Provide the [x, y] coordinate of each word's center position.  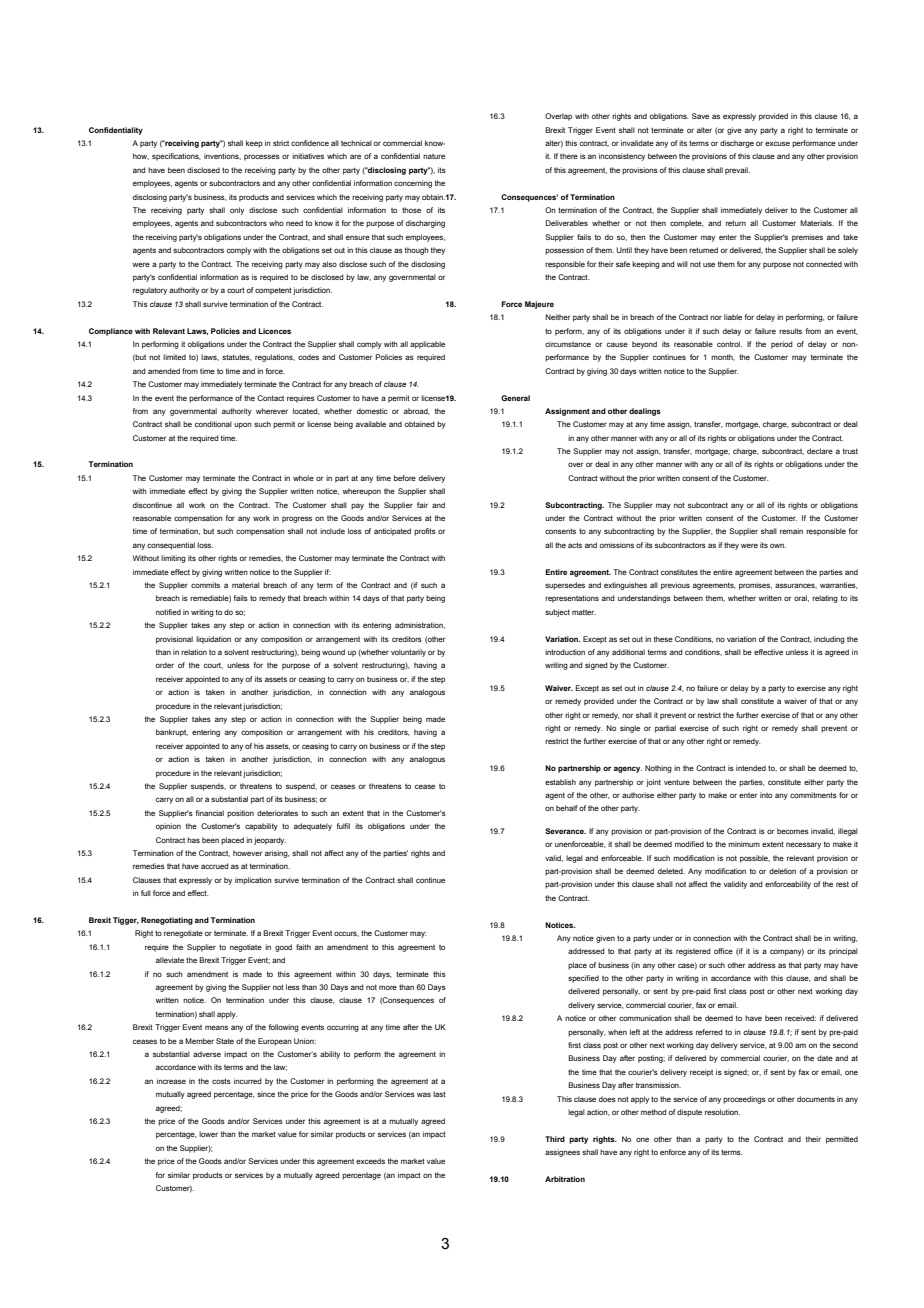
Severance [565, 831]
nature [434, 156]
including [829, 640]
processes [262, 157]
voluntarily [408, 653]
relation [194, 652]
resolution [722, 1112]
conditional [213, 424]
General [515, 398]
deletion [782, 871]
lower [208, 1134]
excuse [777, 143]
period [782, 345]
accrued [215, 866]
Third [555, 1139]
